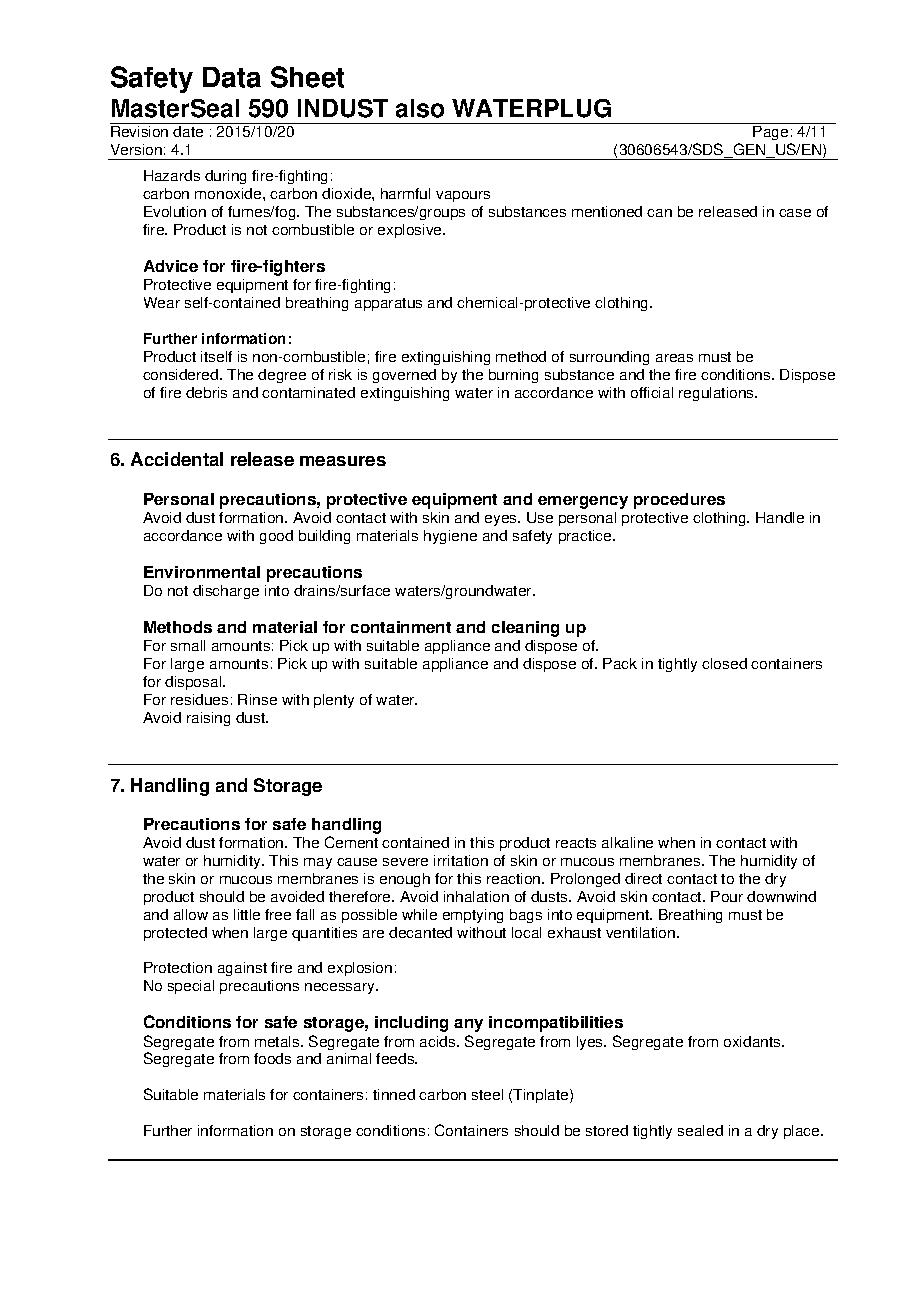 The height and width of the document is (1308, 924). I want to click on discharge, so click(226, 592).
